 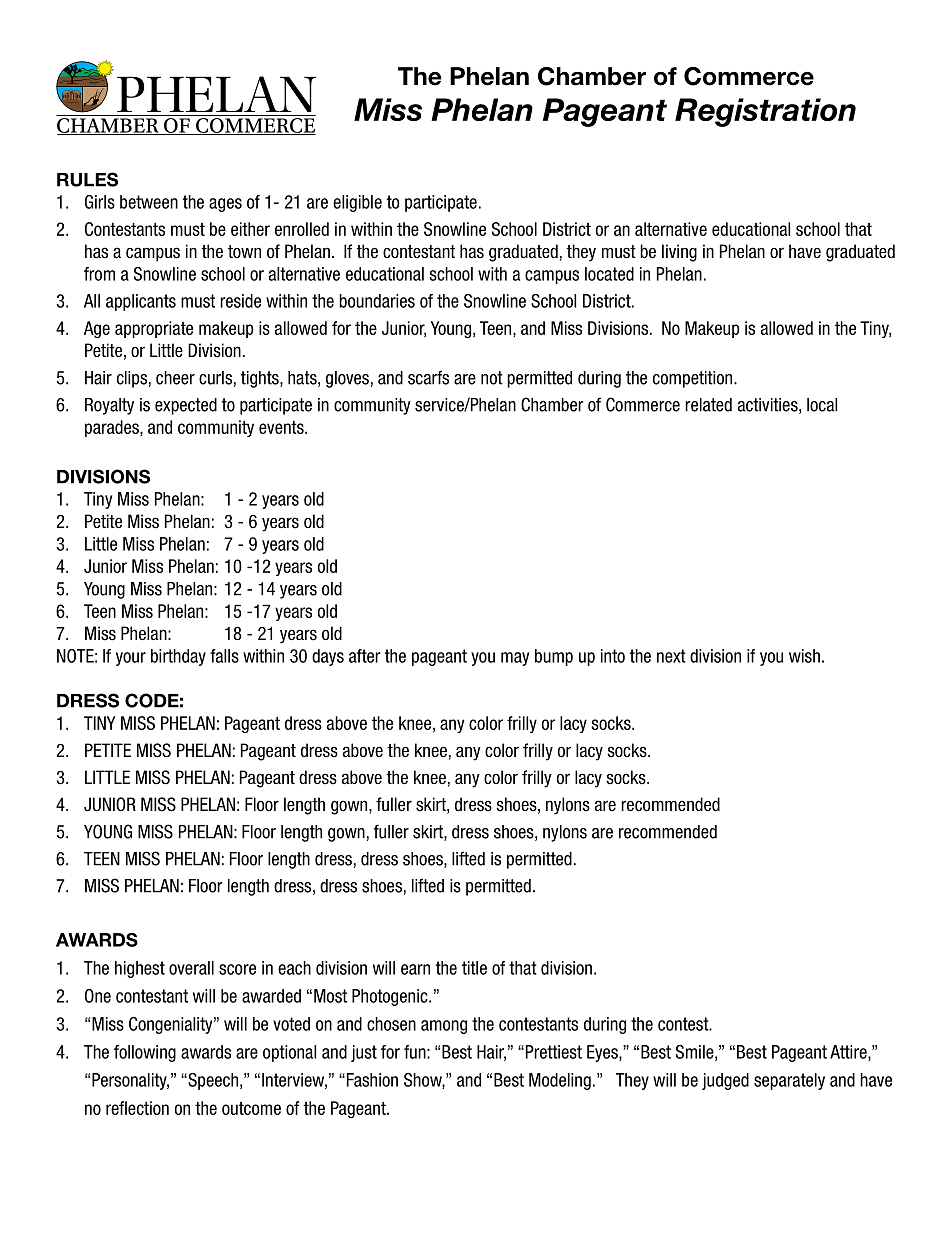 What do you see at coordinates (357, 203) in the document?
I see `eligible` at bounding box center [357, 203].
